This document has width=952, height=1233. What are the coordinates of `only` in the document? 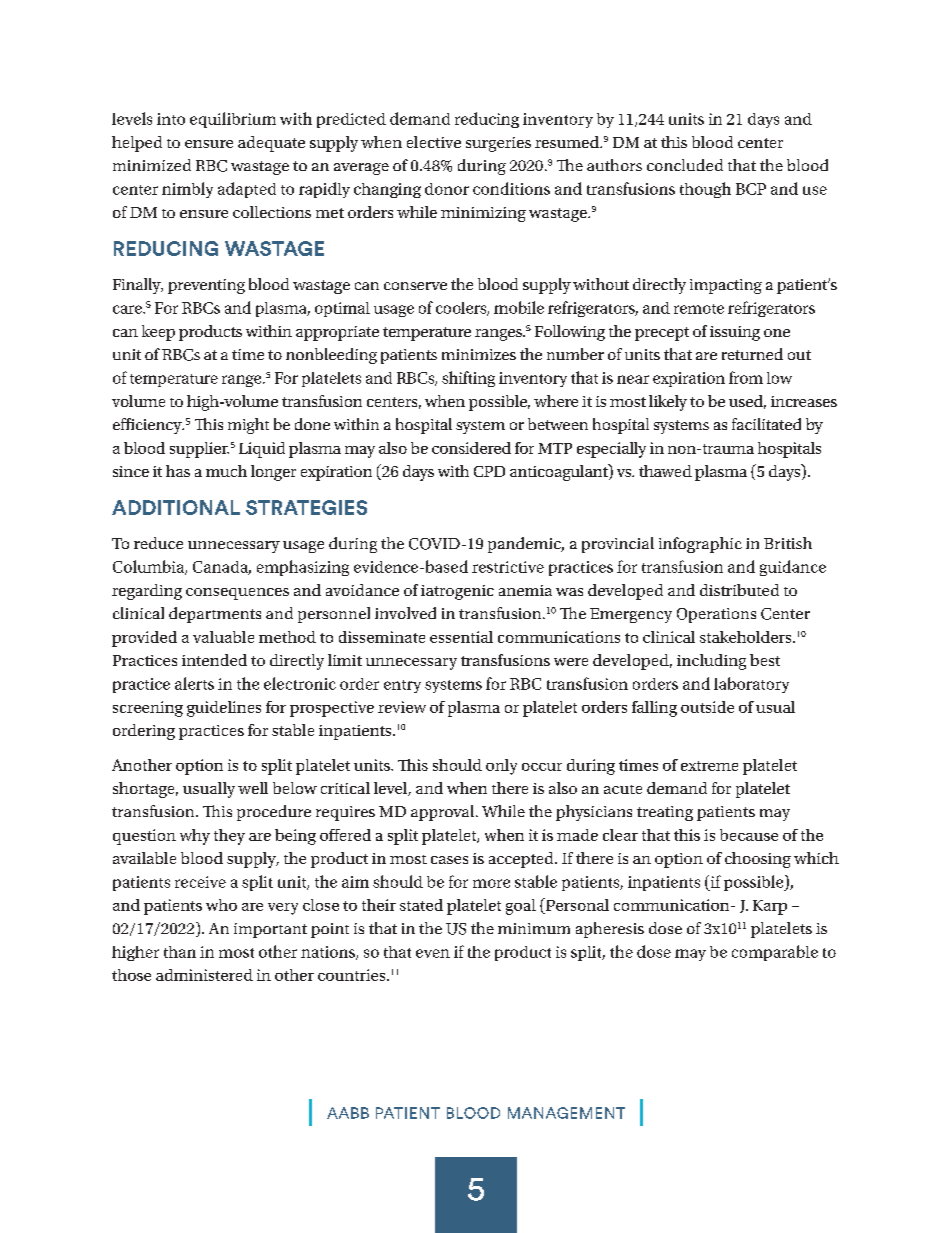 It's located at (501, 767).
